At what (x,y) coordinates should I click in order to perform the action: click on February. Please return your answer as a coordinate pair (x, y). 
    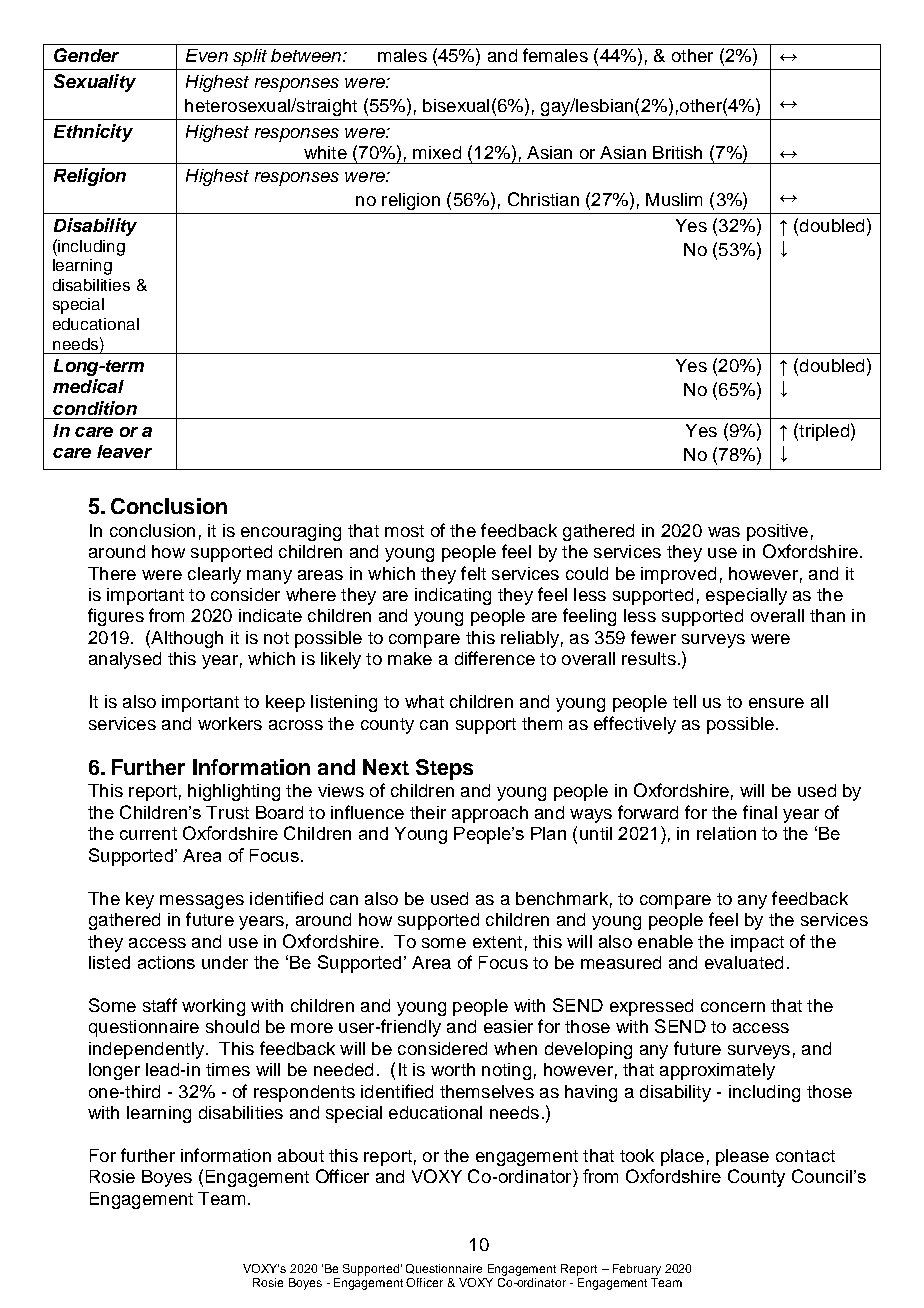
    Looking at the image, I should click on (637, 1270).
